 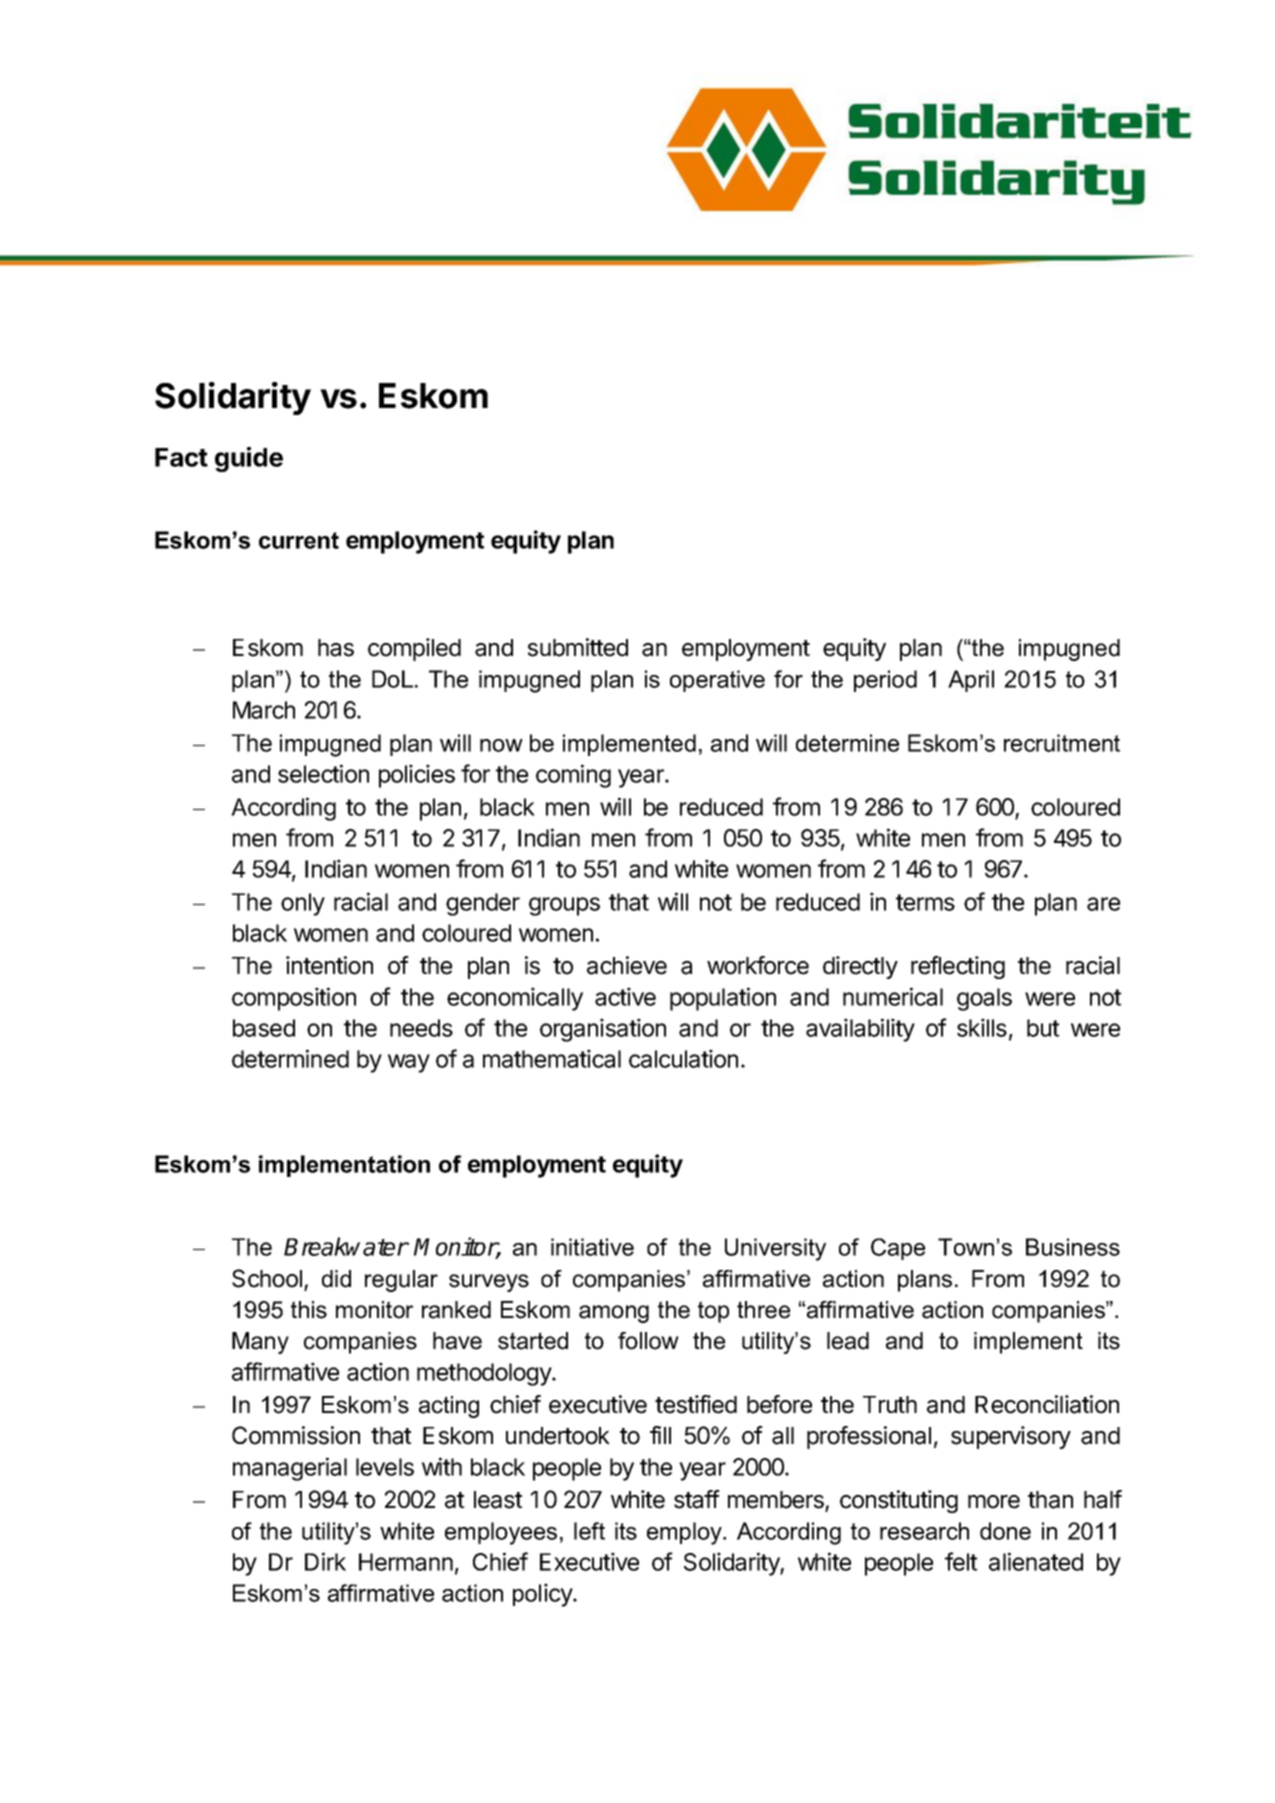 I want to click on left, so click(x=589, y=1531).
